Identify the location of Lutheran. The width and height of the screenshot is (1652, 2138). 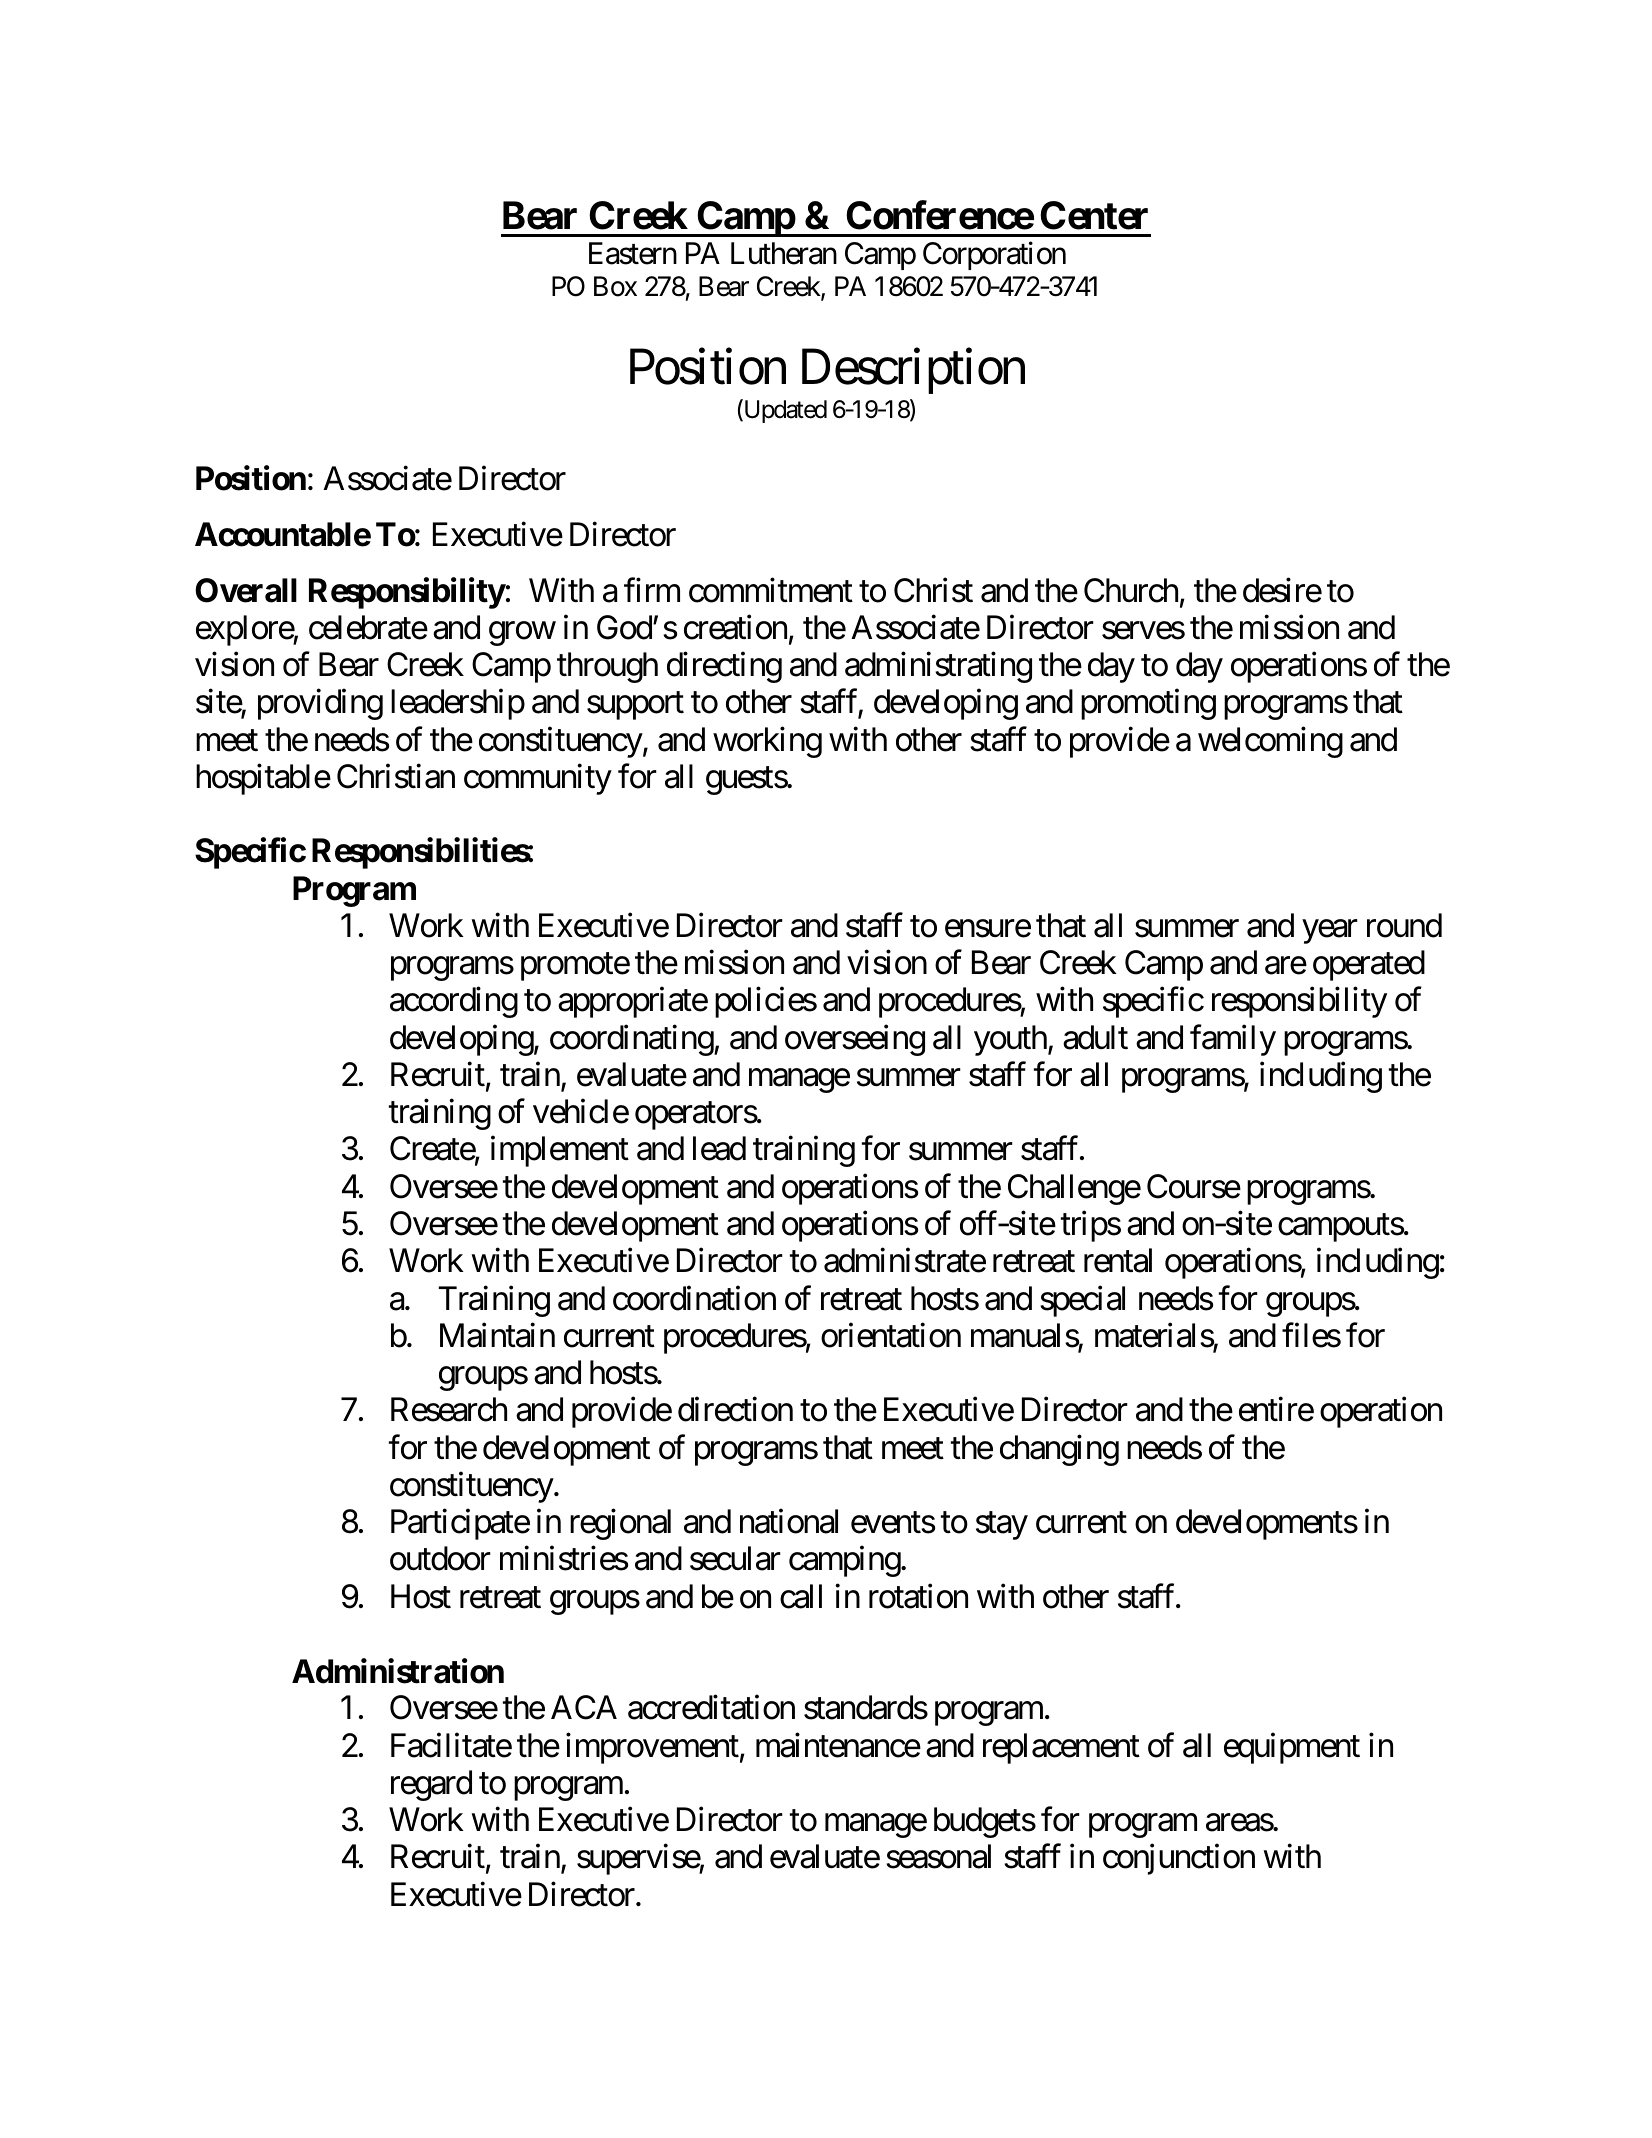
(784, 253).
